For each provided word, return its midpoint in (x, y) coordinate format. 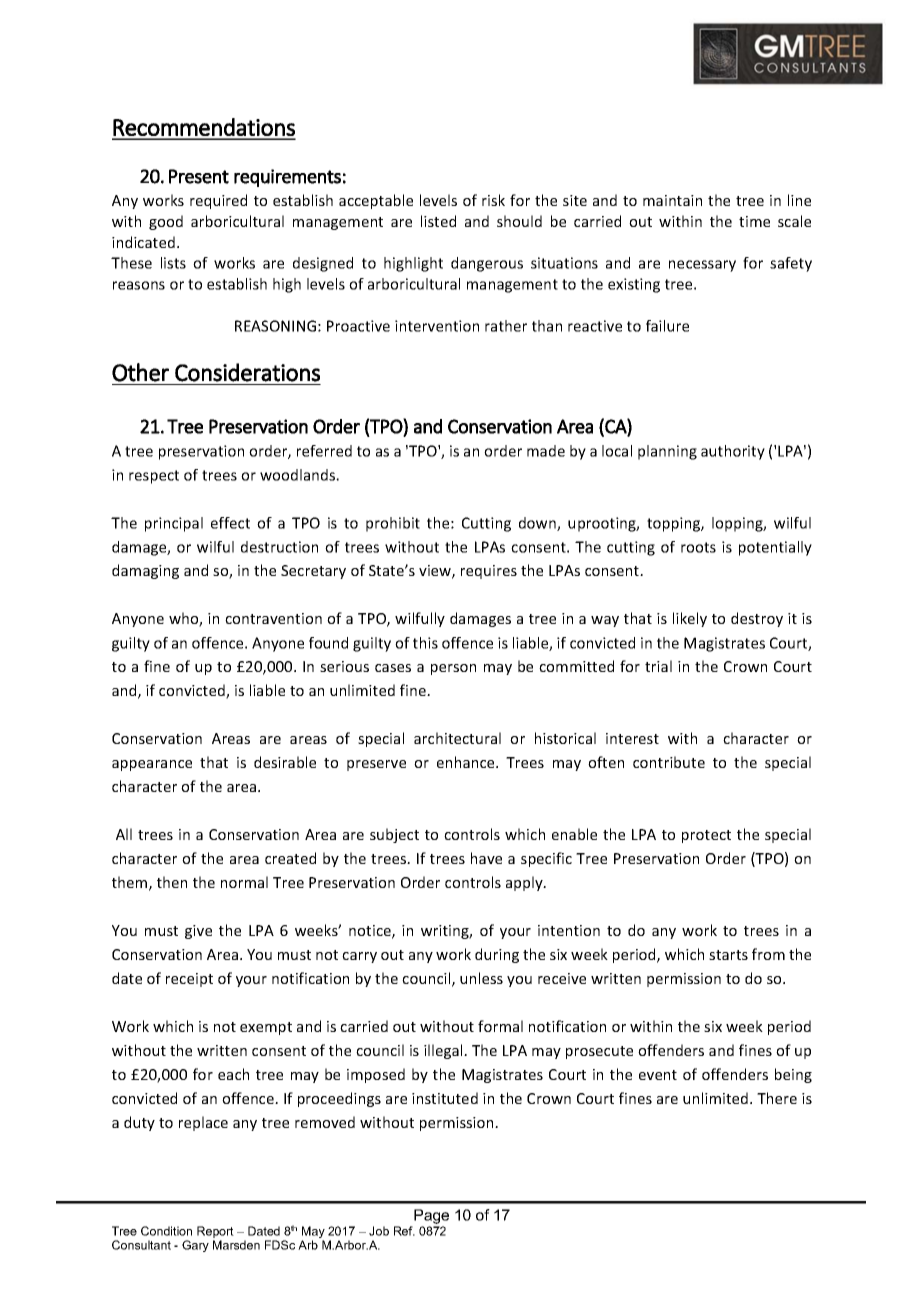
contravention (273, 618)
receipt (189, 980)
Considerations (247, 372)
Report (215, 1233)
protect (706, 836)
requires (489, 572)
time (754, 221)
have (486, 858)
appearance (152, 765)
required (218, 201)
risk (493, 200)
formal (500, 1026)
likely (690, 619)
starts (728, 955)
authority (733, 452)
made (546, 451)
